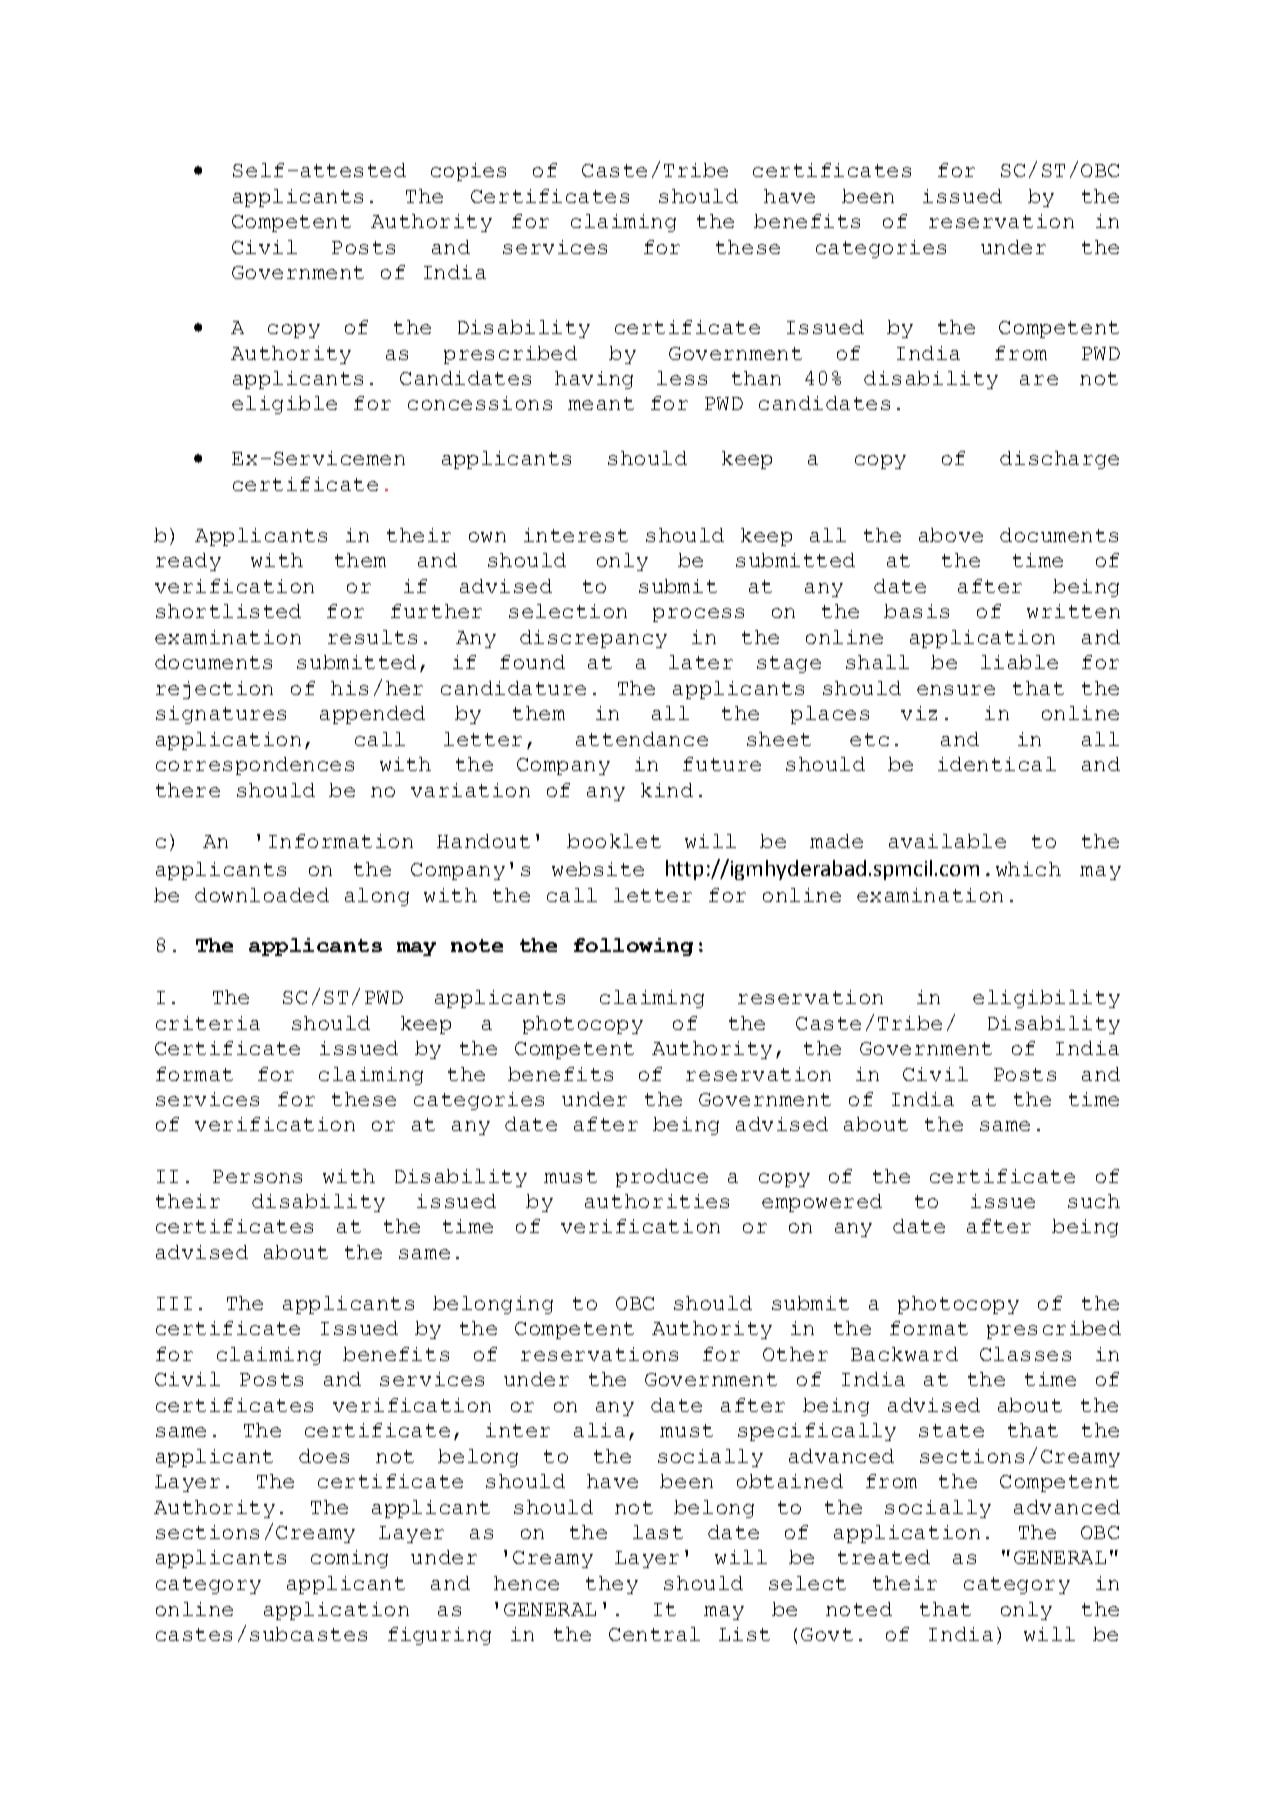 The image size is (1275, 1803). Describe the element at coordinates (1039, 380) in the document. I see `are` at that location.
